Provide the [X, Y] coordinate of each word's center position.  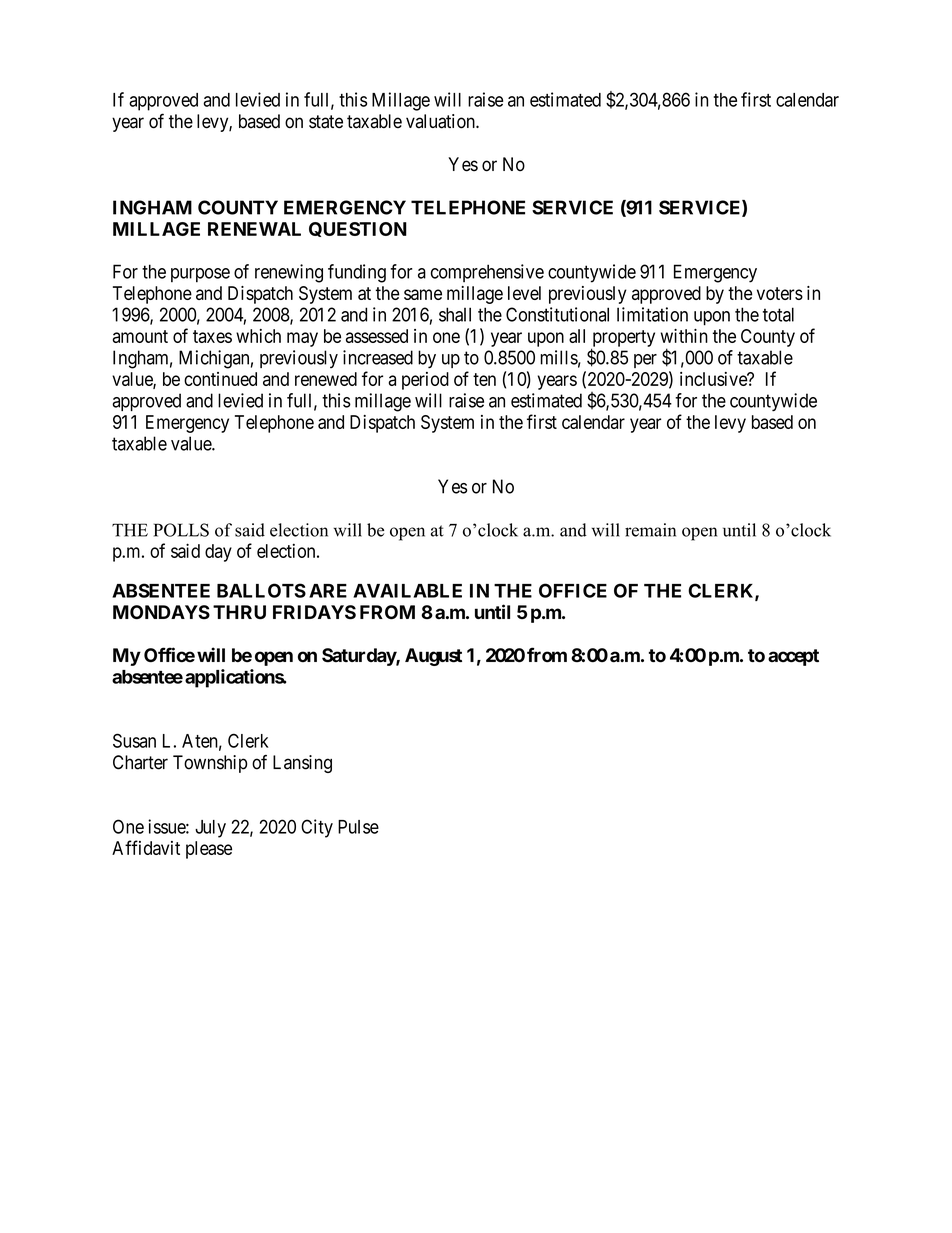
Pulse [358, 827]
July [210, 829]
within [684, 336]
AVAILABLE [407, 591]
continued [220, 379]
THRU [239, 612]
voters [780, 293]
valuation [441, 121]
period [425, 381]
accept [793, 657]
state [326, 122]
